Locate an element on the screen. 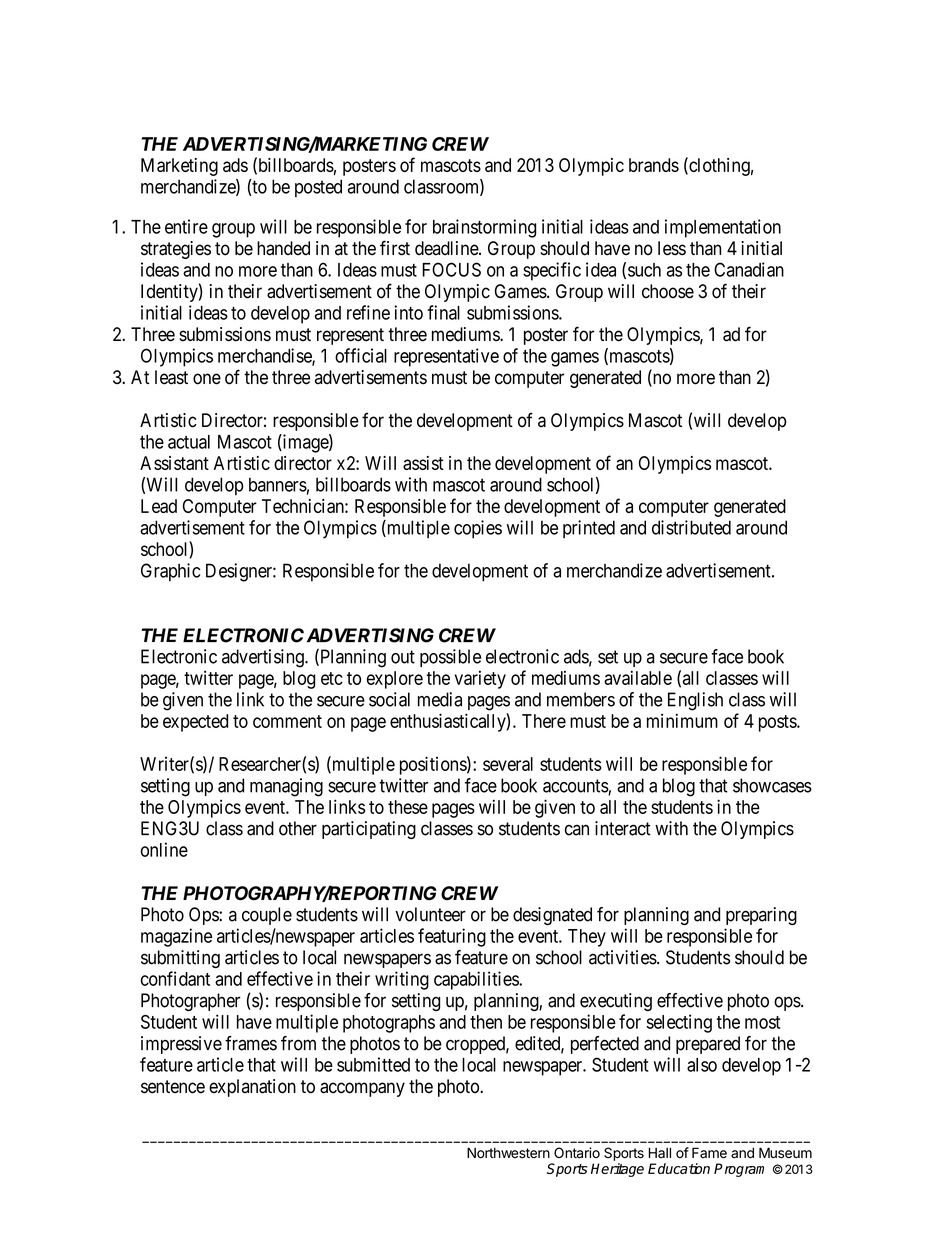 The height and width of the screenshot is (1233, 952). expected is located at coordinates (195, 723).
